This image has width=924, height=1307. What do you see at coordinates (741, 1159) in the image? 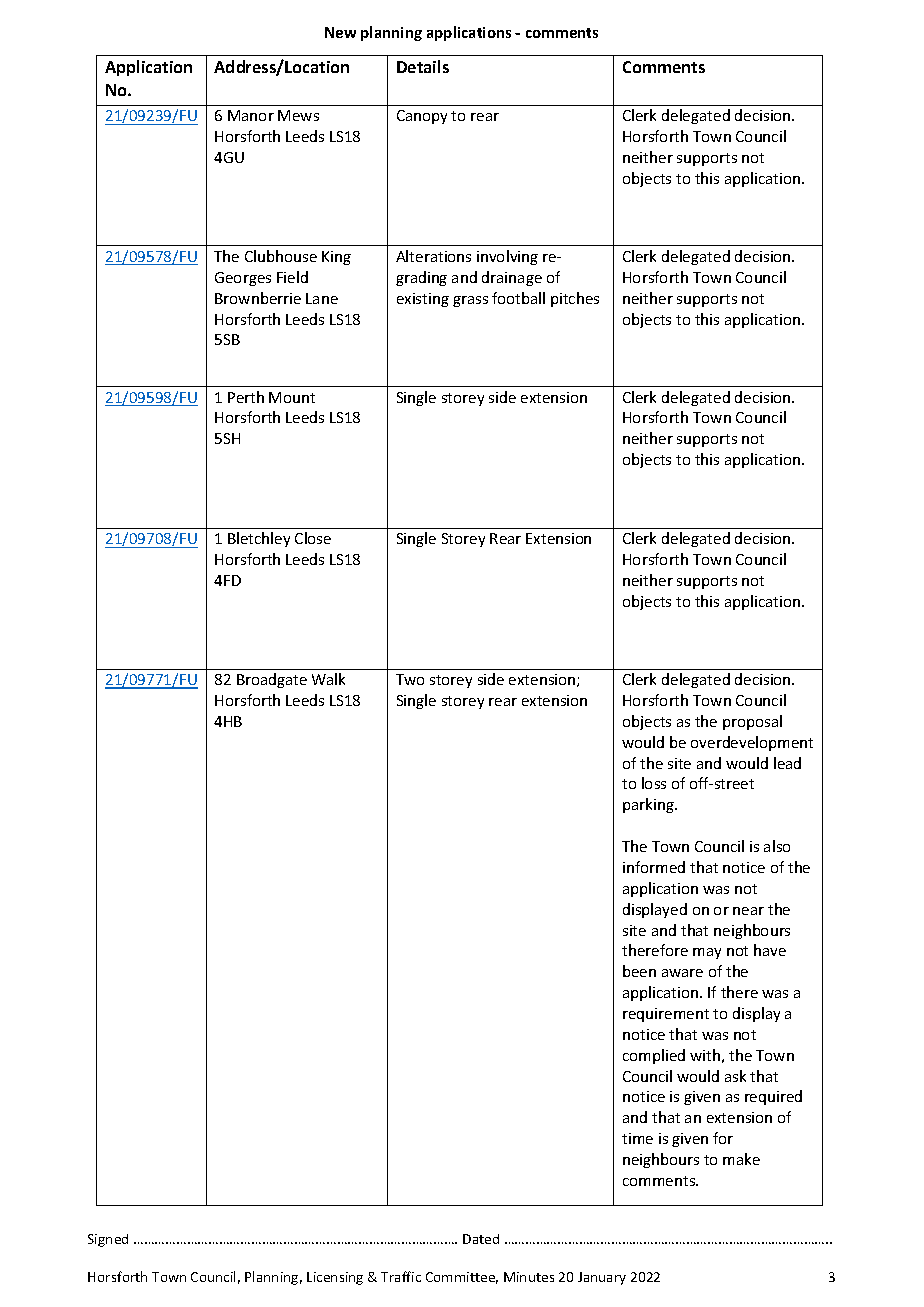
I see `make` at bounding box center [741, 1159].
